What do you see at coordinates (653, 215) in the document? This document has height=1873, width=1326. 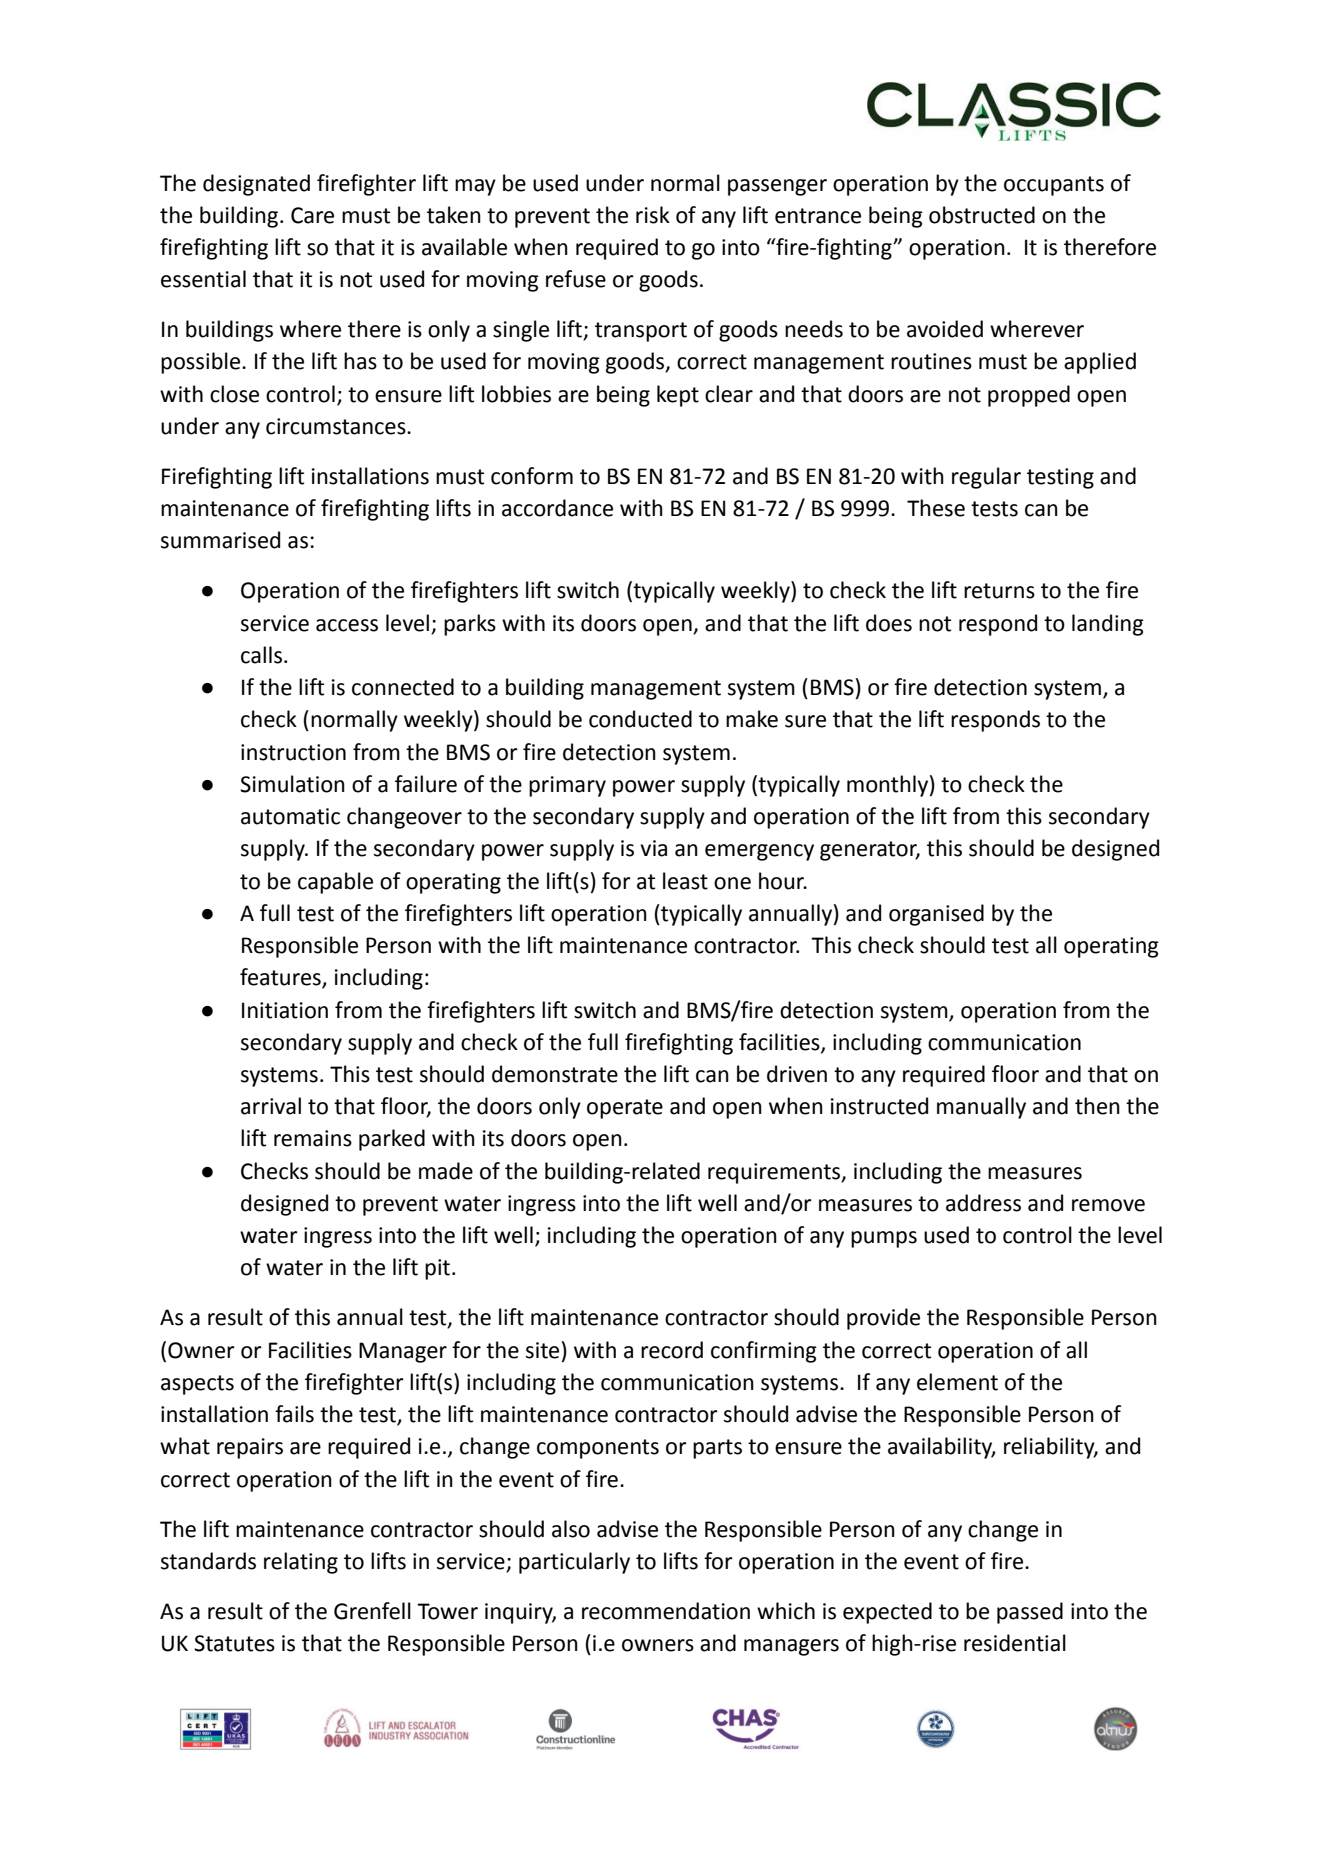 I see `risk` at bounding box center [653, 215].
